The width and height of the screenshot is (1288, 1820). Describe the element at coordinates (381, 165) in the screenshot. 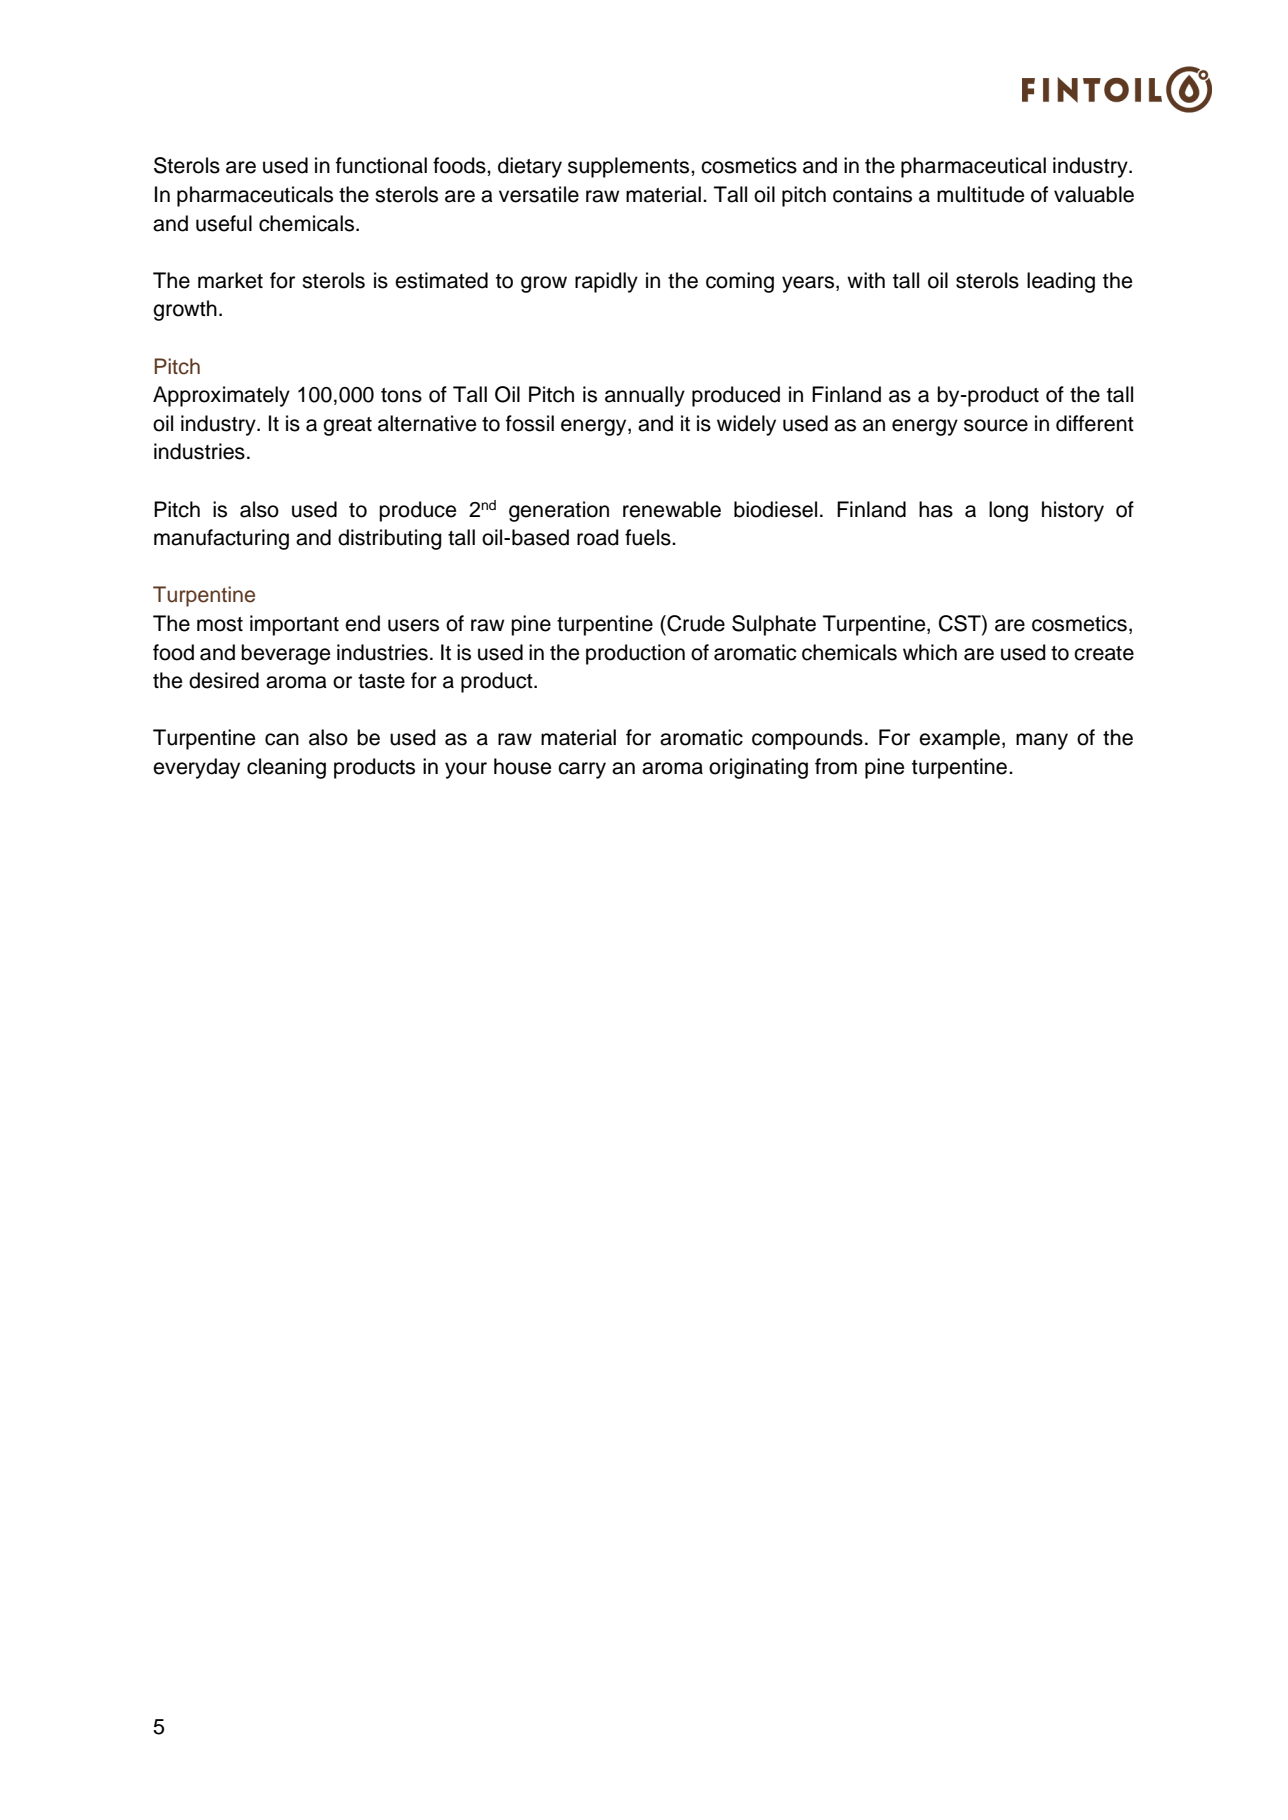

I see `functional` at that location.
